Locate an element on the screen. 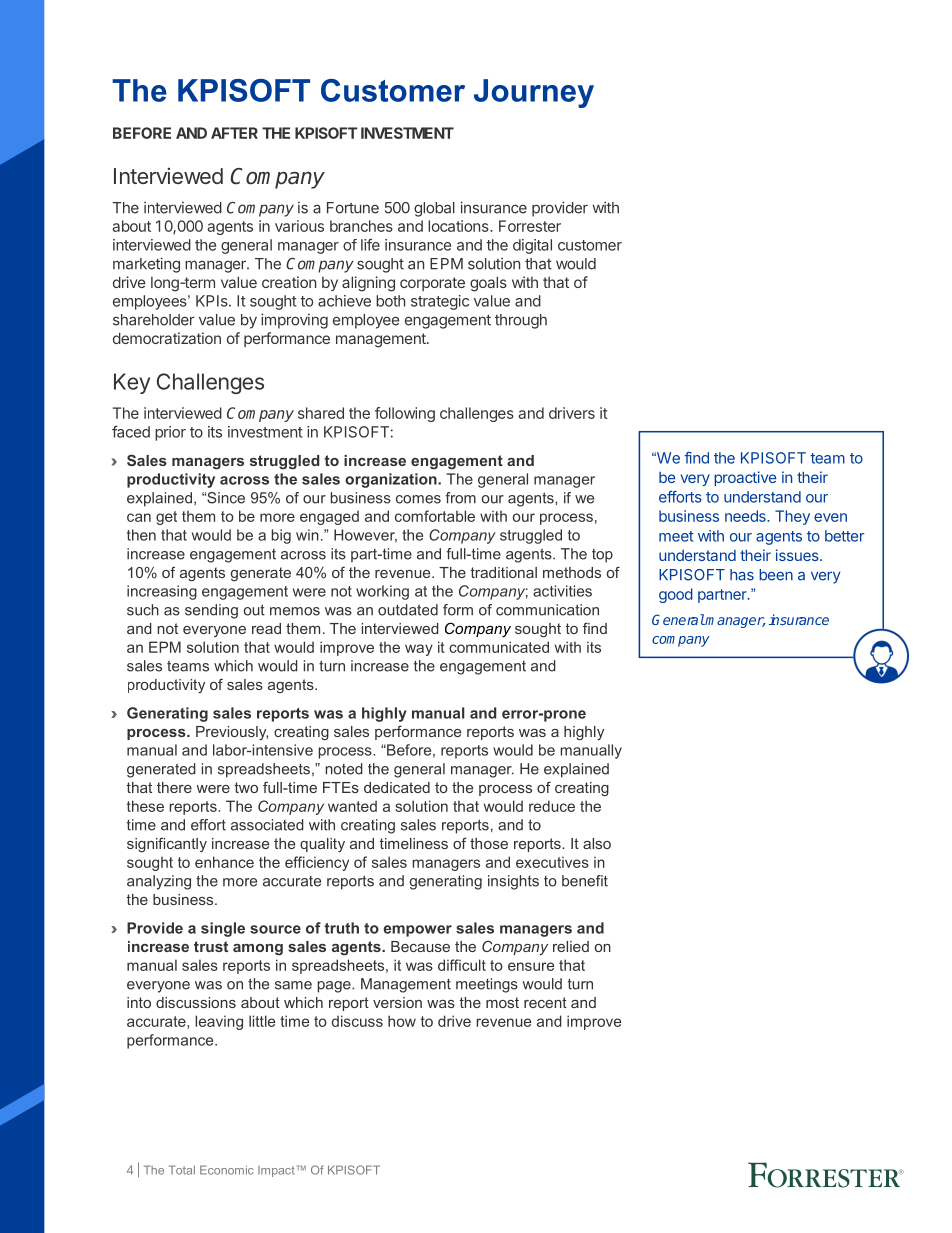 This screenshot has width=952, height=1233. most is located at coordinates (502, 1002).
